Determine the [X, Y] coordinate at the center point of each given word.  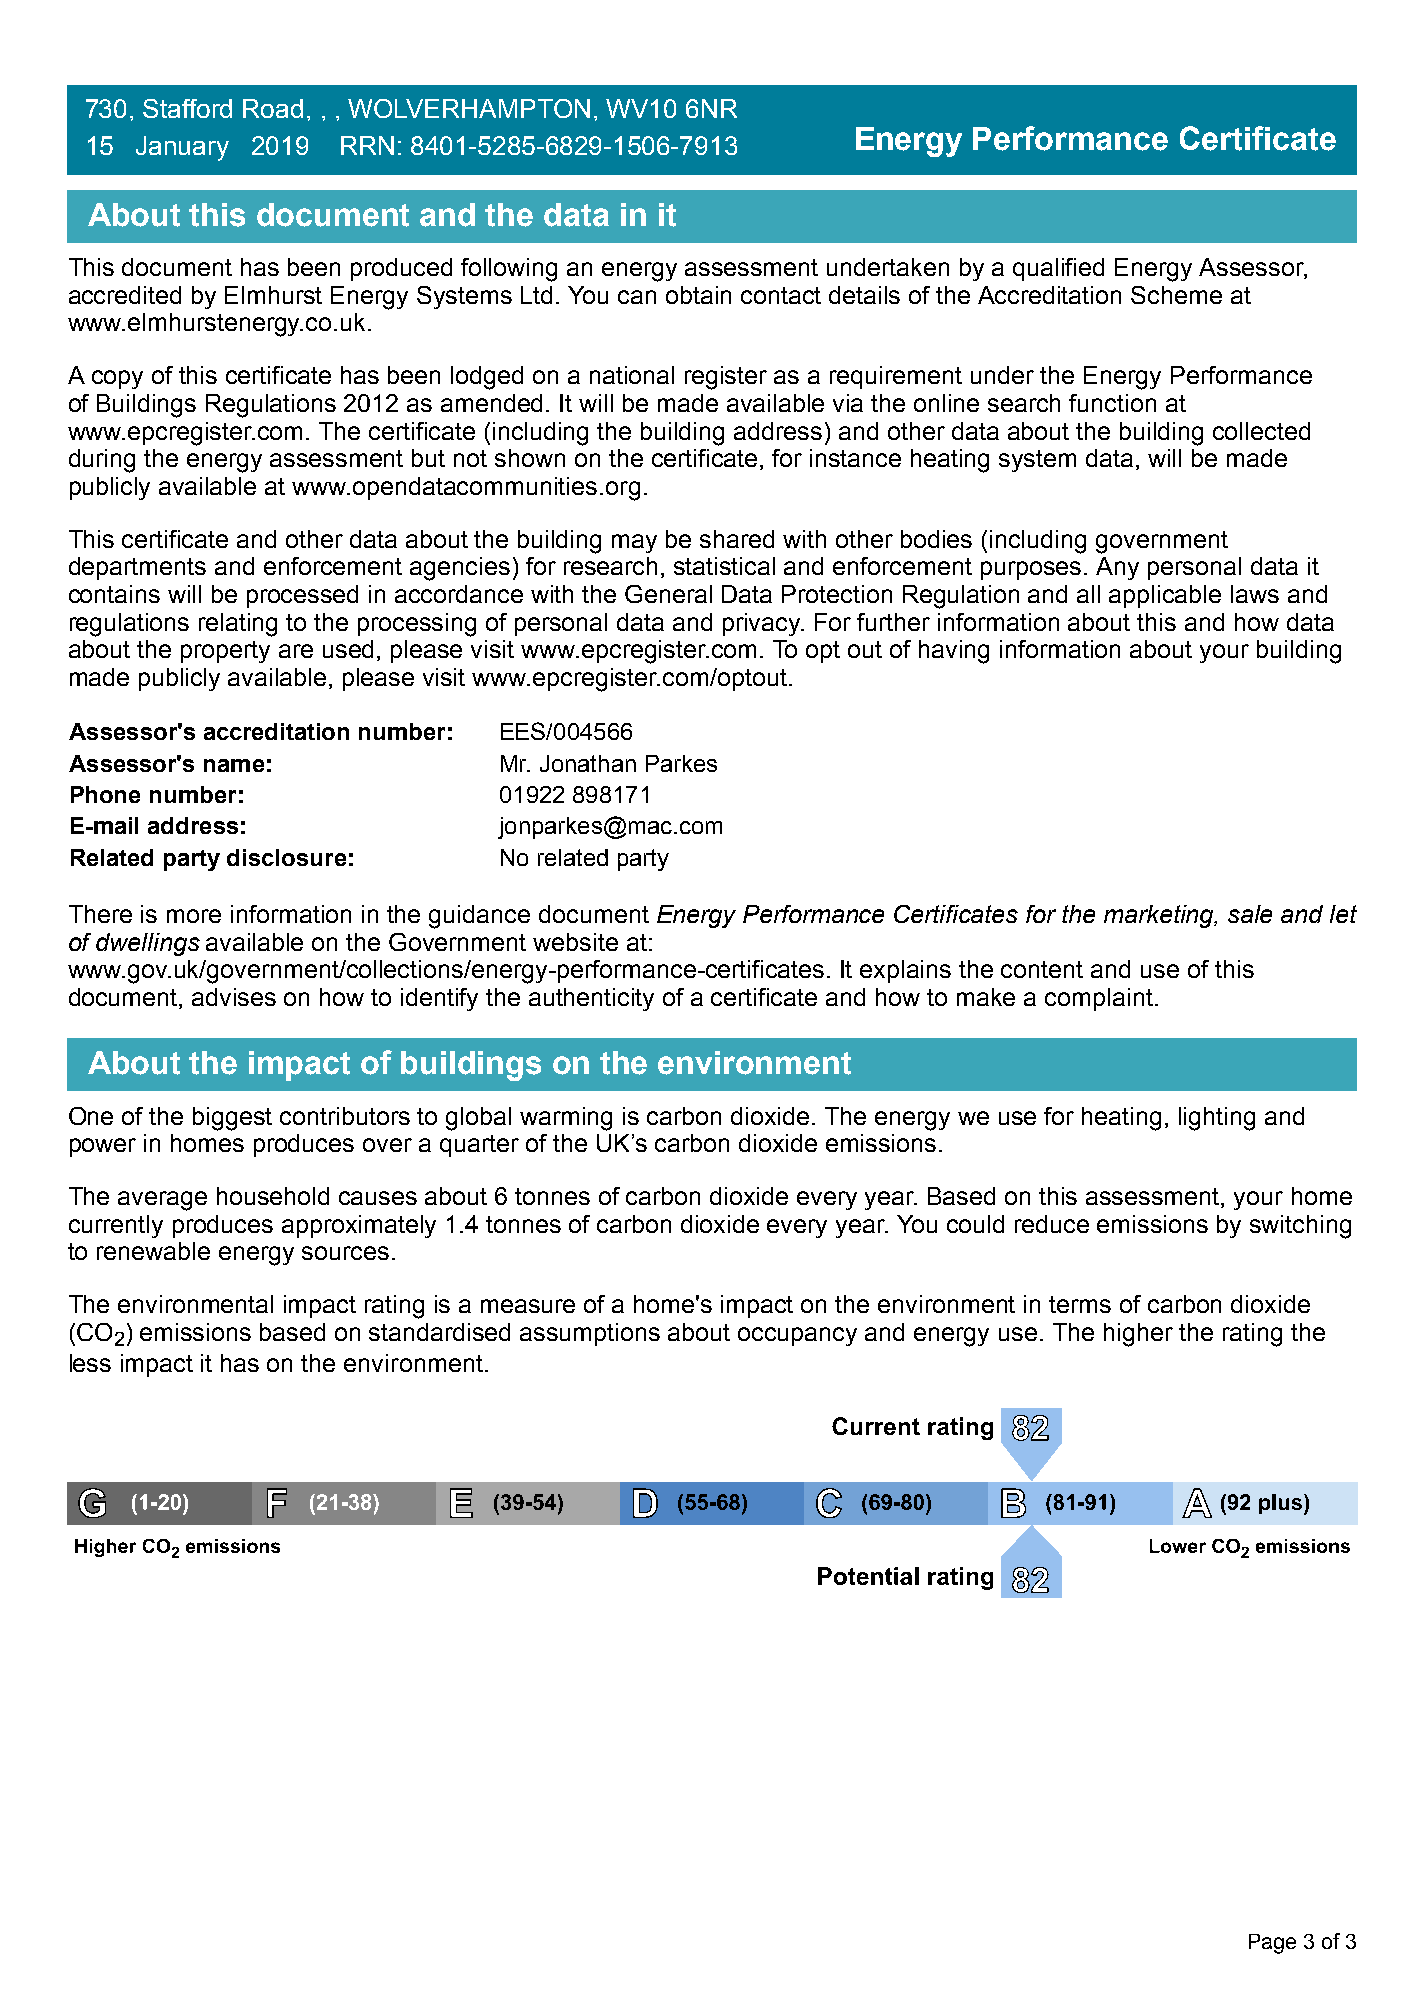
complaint [1099, 999]
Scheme [1176, 295]
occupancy [797, 1336]
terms [1080, 1304]
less [90, 1363]
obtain [698, 295]
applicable [1165, 596]
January [182, 148]
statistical [724, 566]
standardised [439, 1332]
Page [1272, 1944]
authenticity [591, 999]
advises [234, 997]
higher [1138, 1335]
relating [238, 625]
